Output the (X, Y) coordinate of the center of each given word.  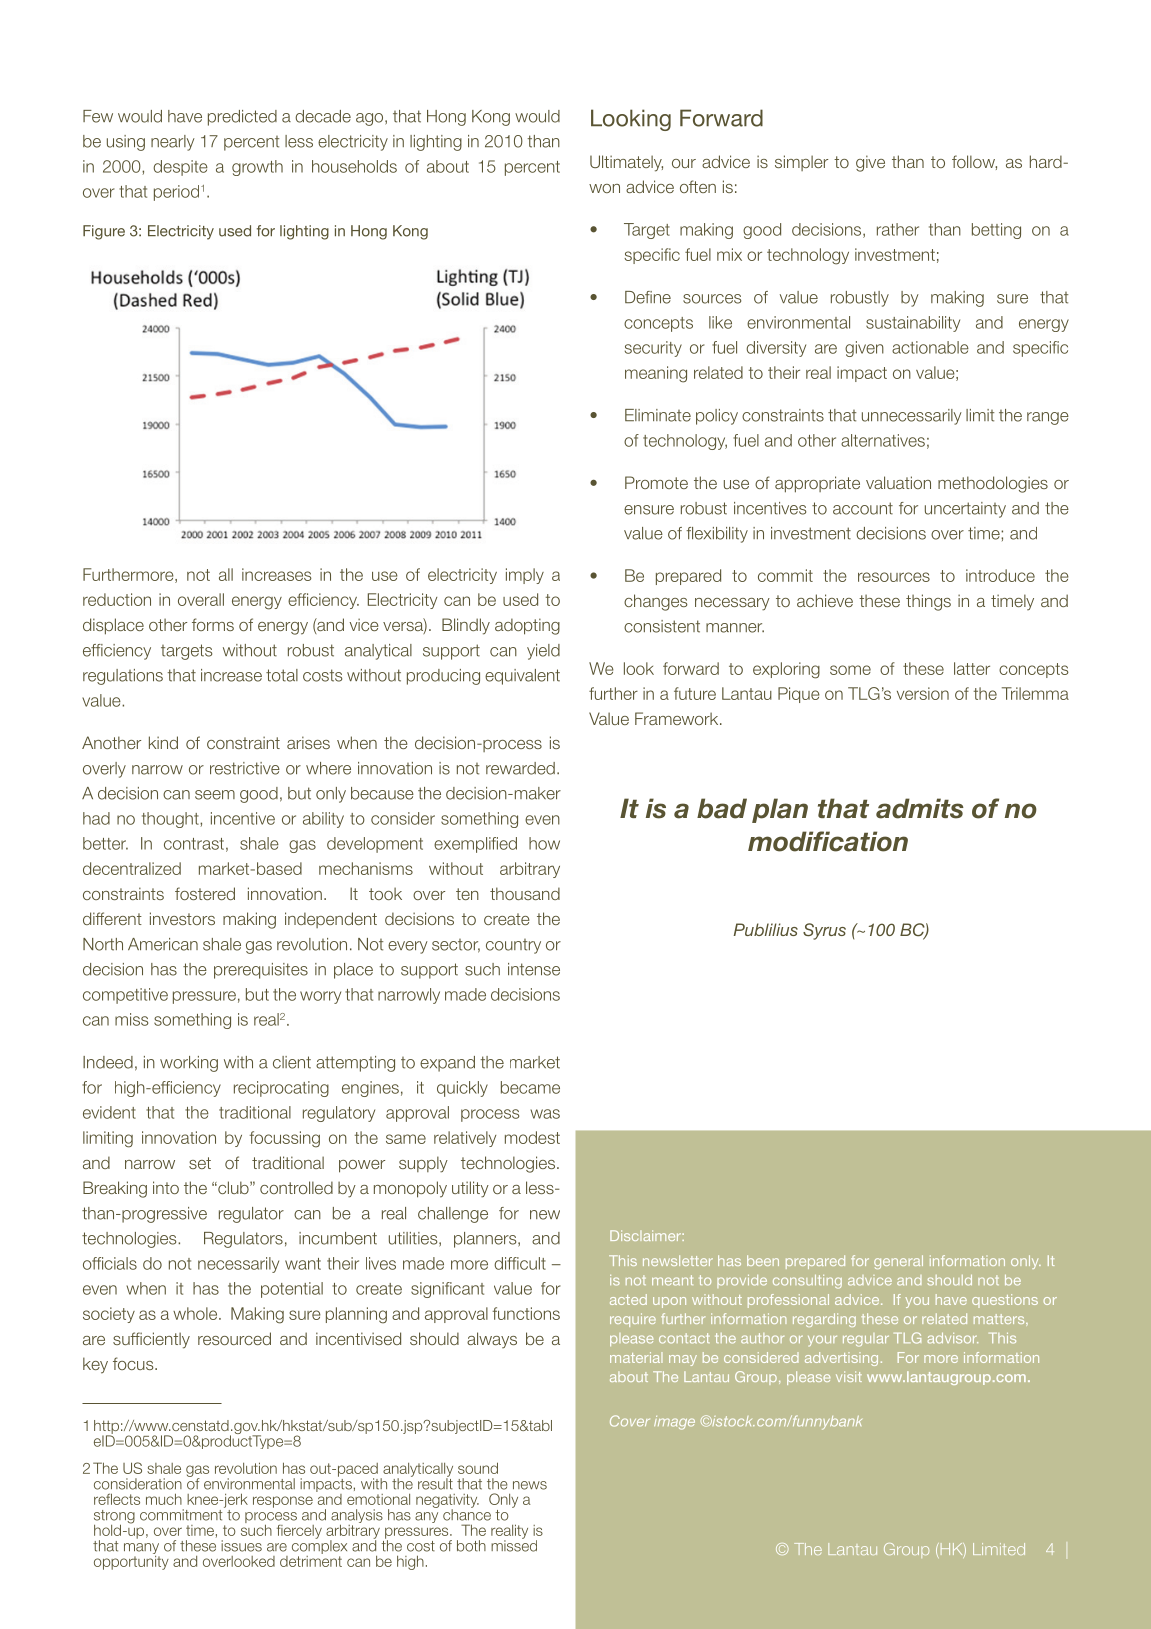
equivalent (522, 677)
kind (163, 742)
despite (180, 168)
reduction (117, 599)
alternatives (883, 440)
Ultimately (626, 163)
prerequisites (261, 971)
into (166, 1187)
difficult (520, 1263)
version (923, 693)
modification (828, 841)
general (898, 1262)
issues (241, 1546)
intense (534, 969)
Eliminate (658, 415)
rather (898, 229)
